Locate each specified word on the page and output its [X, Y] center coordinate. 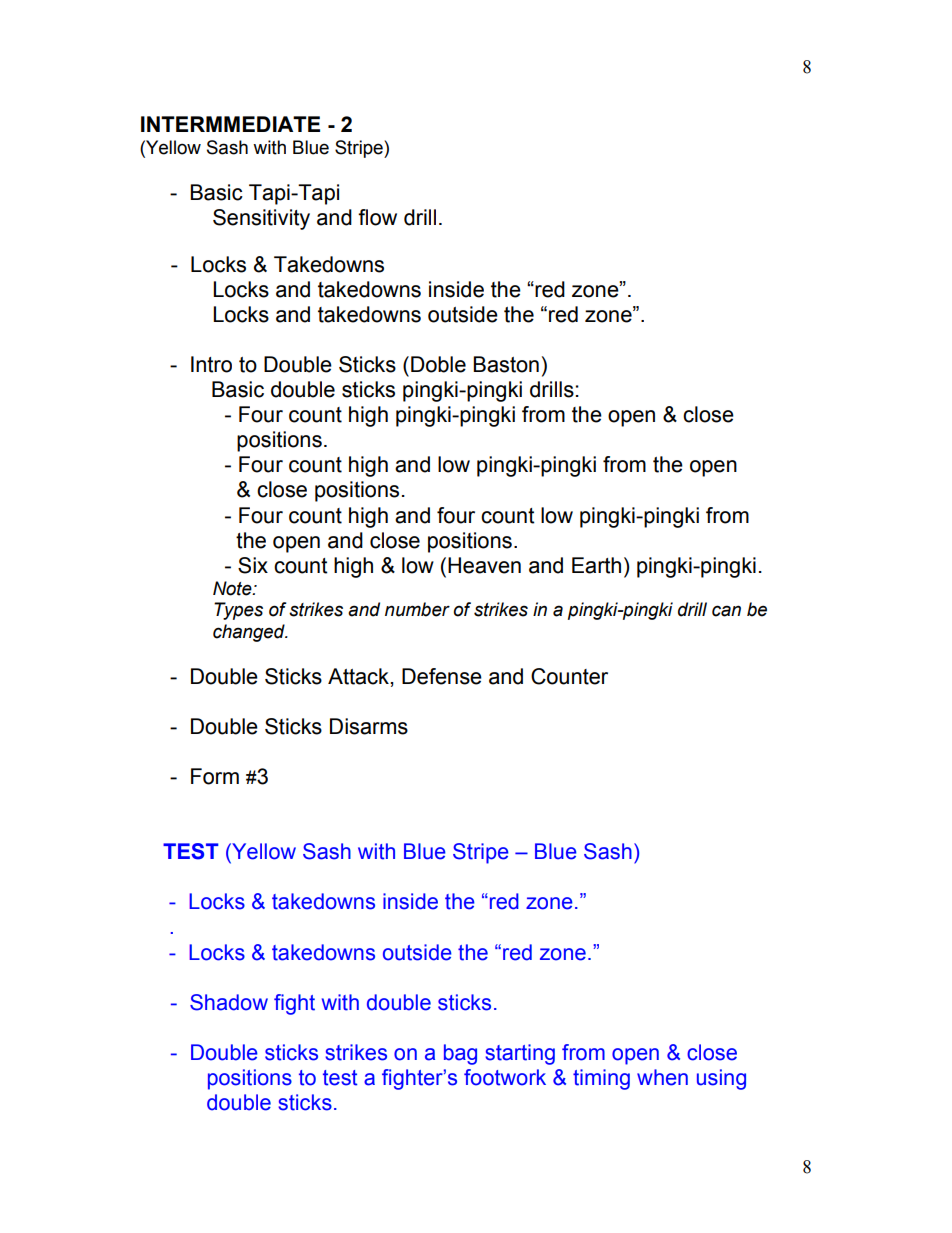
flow [377, 217]
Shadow [229, 1002]
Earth [596, 565]
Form [215, 776]
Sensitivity [261, 219]
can [726, 611]
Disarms [369, 726]
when [662, 1077]
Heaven [484, 565]
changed [250, 633]
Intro [211, 364]
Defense [442, 676]
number [417, 609]
